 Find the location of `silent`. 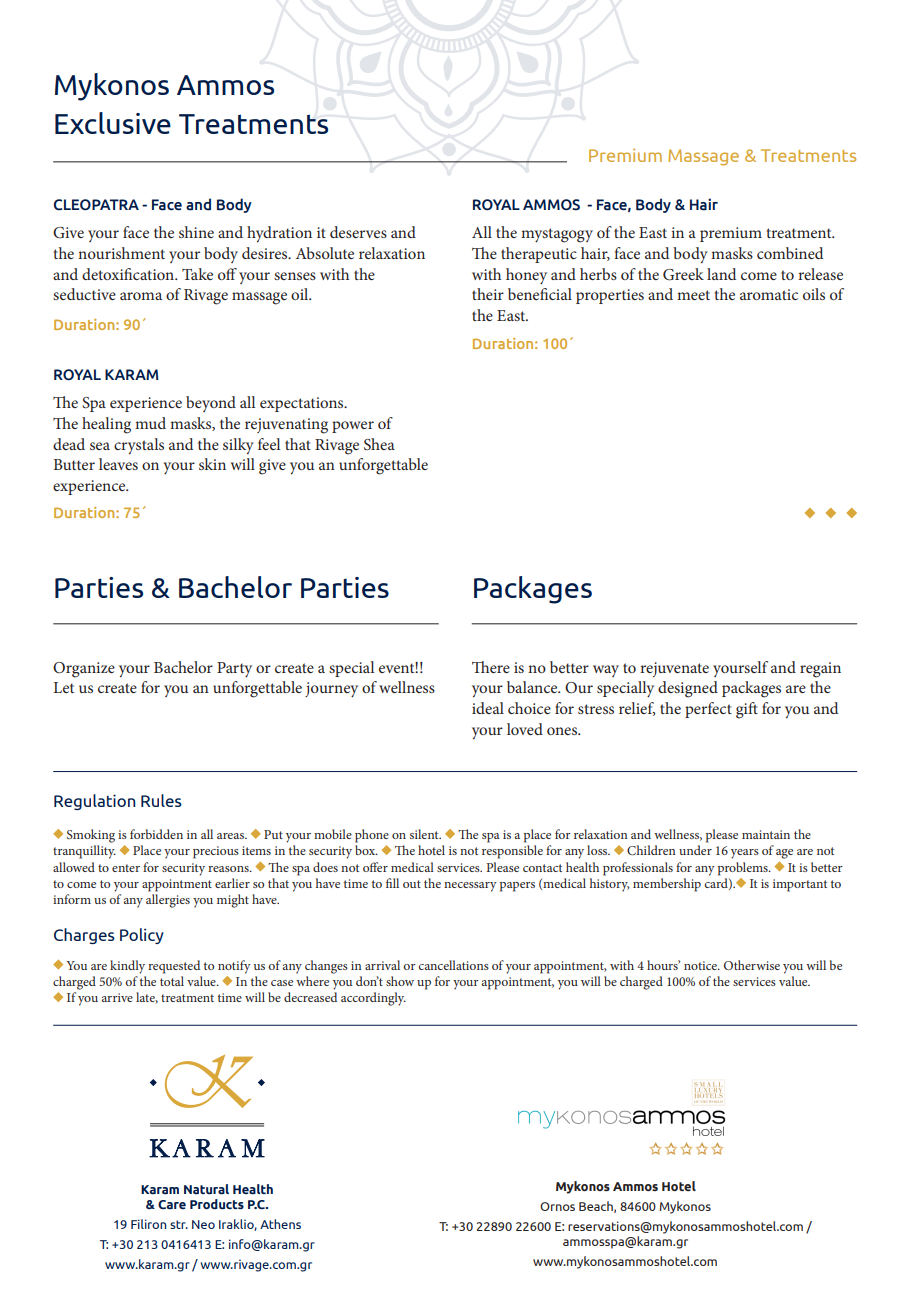

silent is located at coordinates (425, 834).
